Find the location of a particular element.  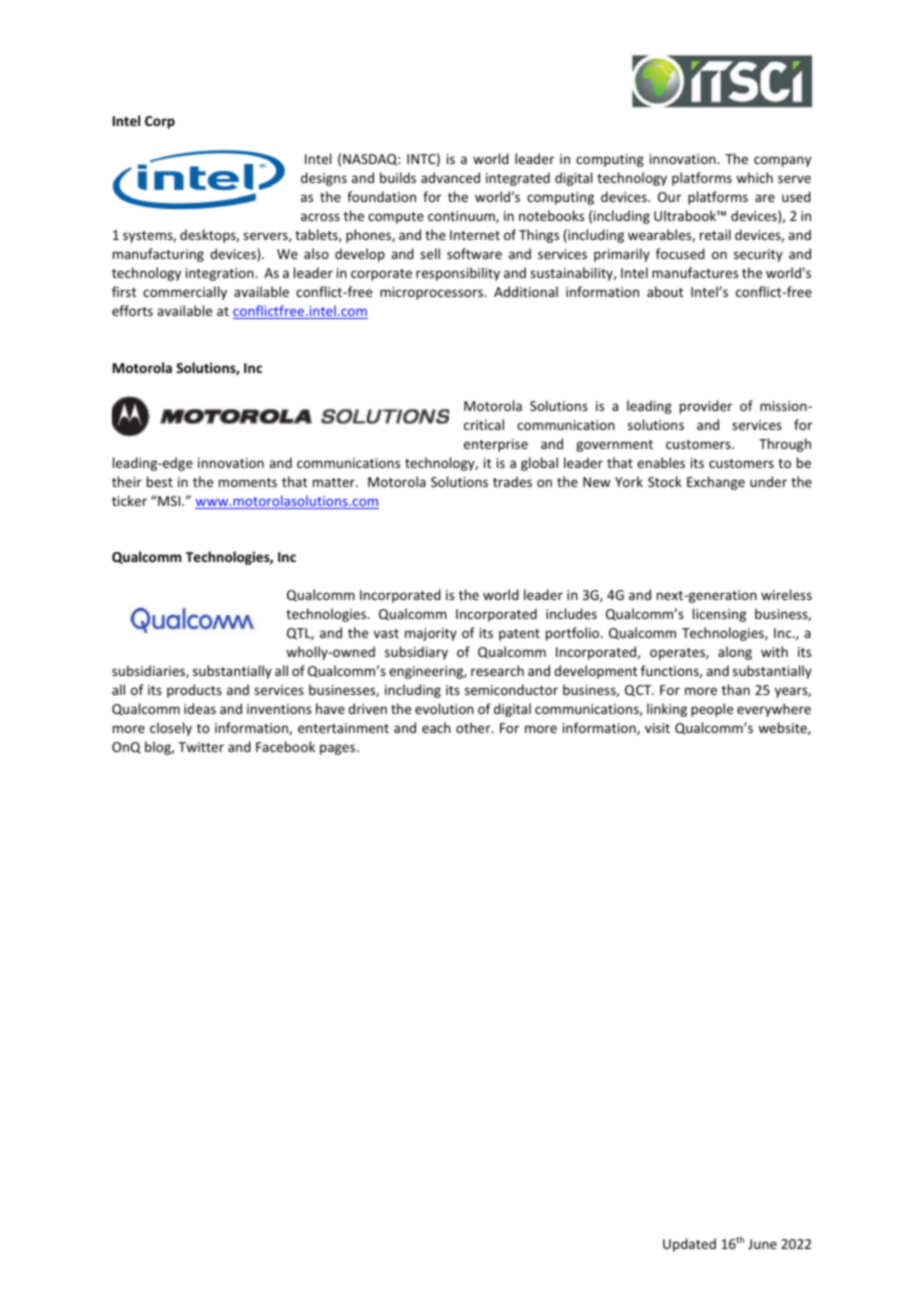

Our is located at coordinates (669, 197).
